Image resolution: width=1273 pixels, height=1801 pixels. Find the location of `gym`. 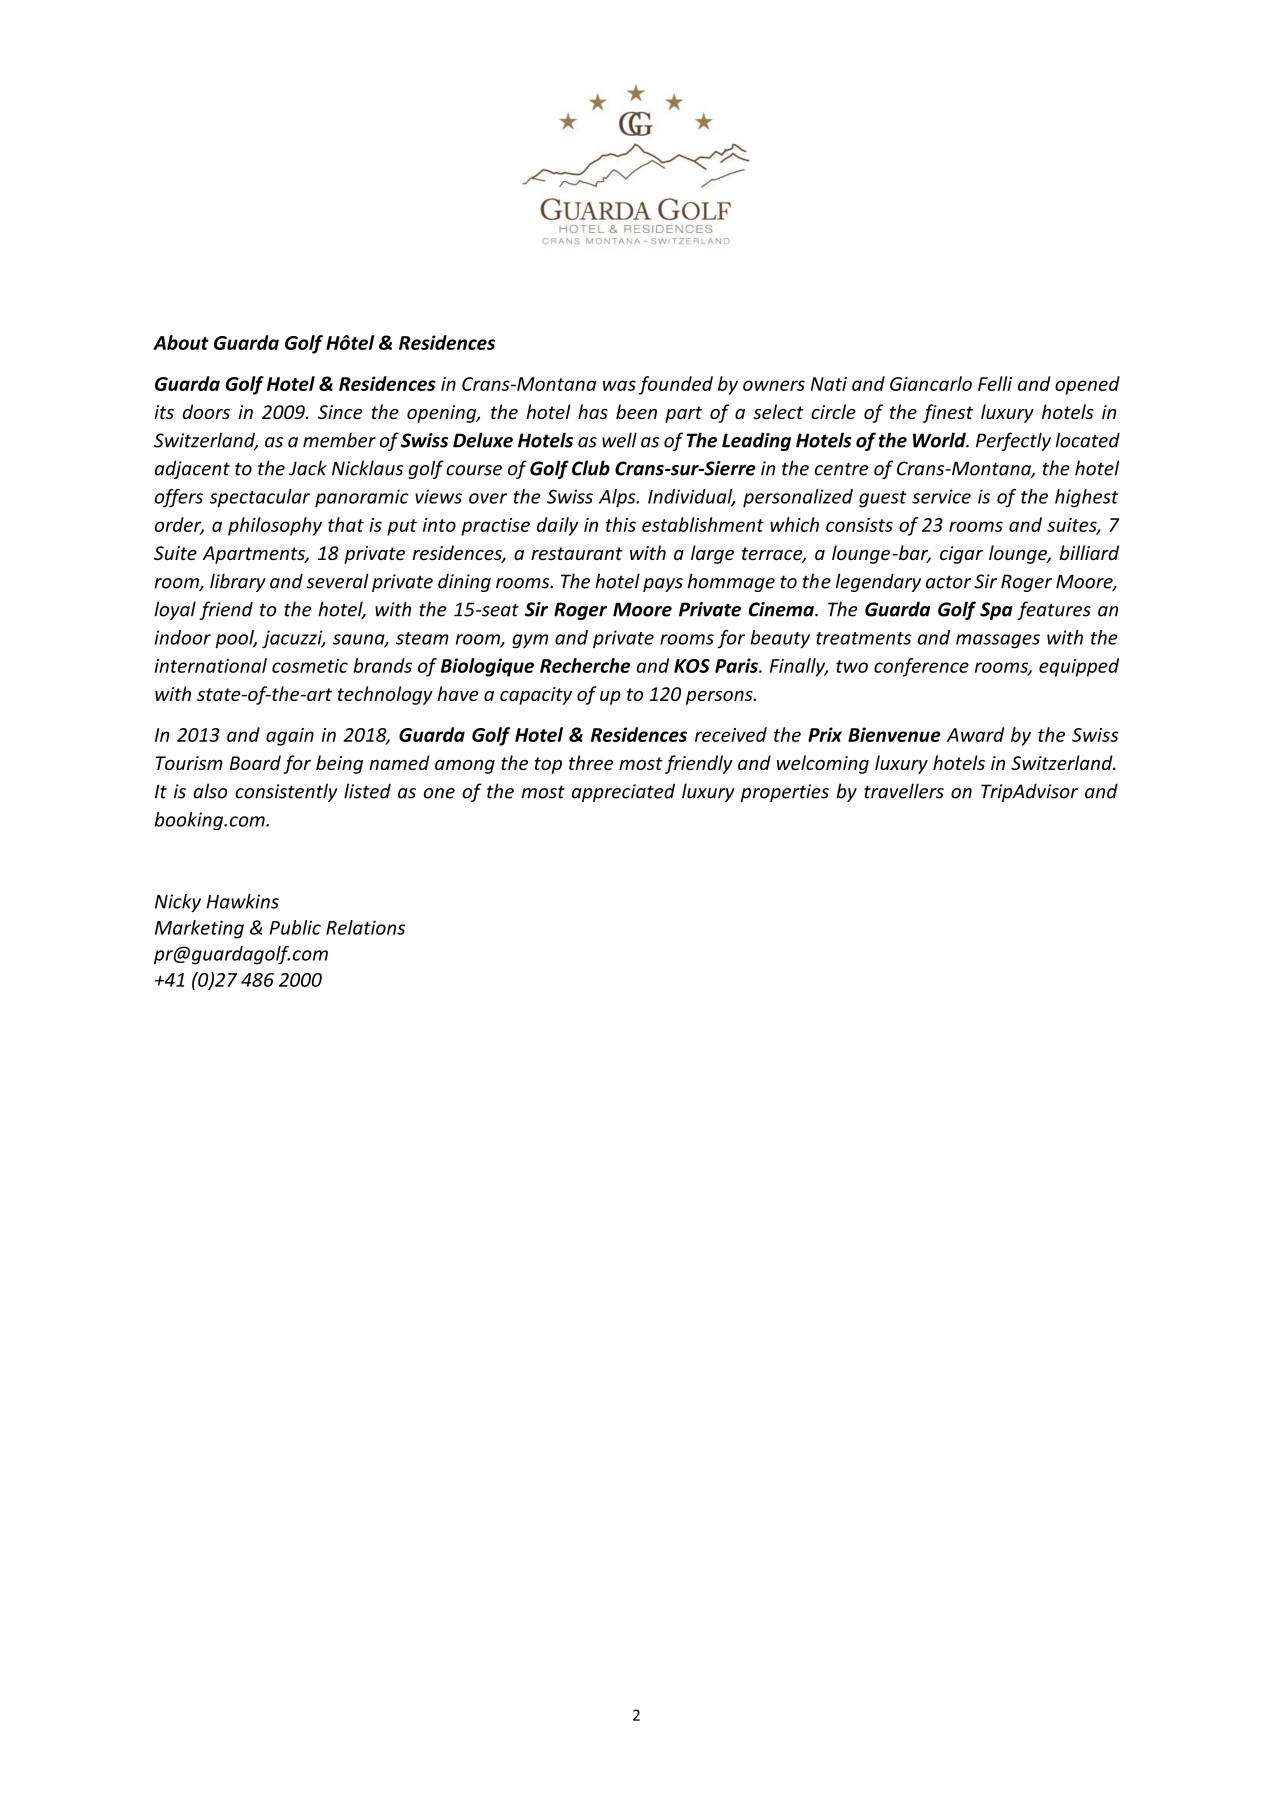

gym is located at coordinates (530, 641).
